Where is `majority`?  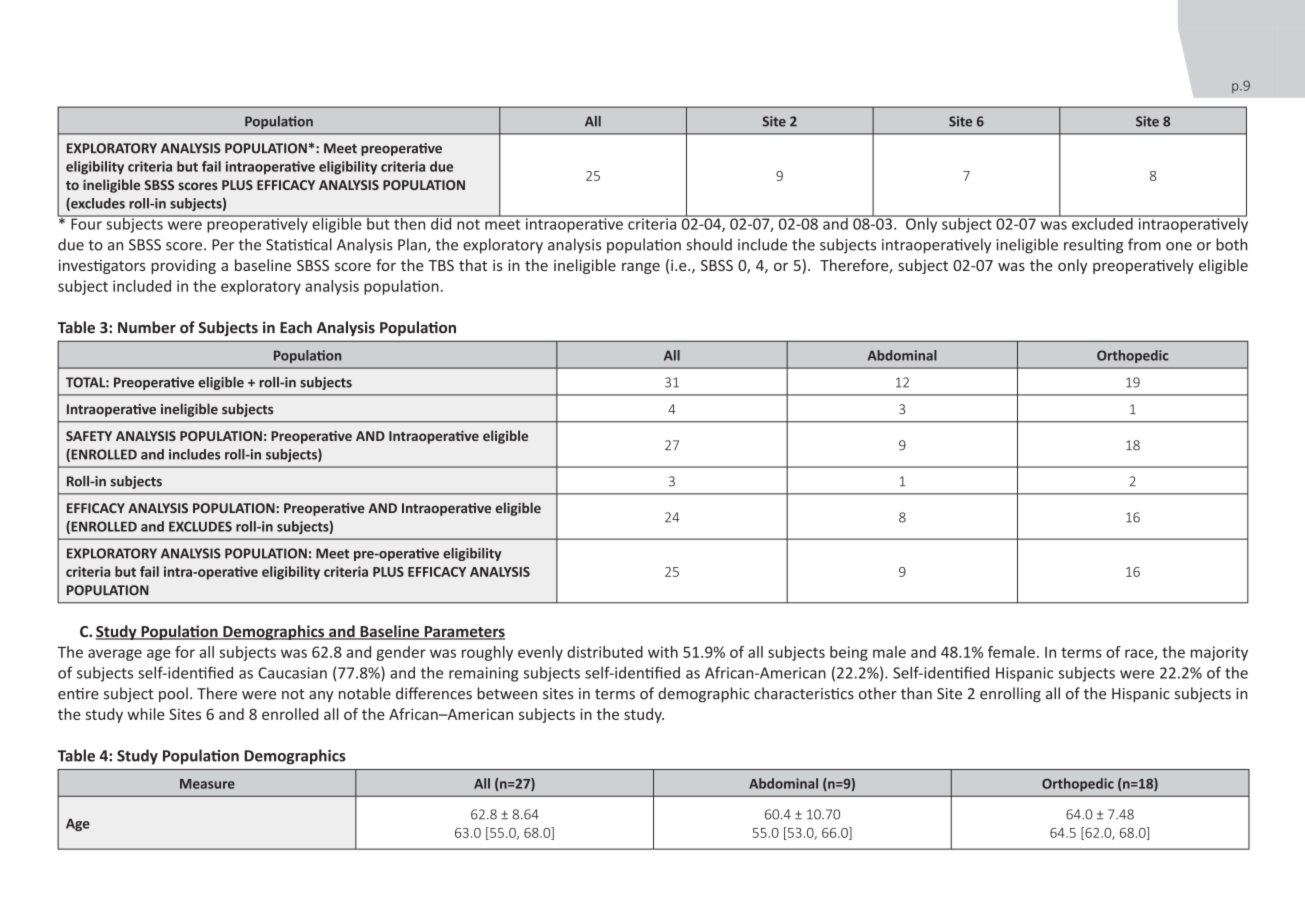
majority is located at coordinates (1219, 653).
